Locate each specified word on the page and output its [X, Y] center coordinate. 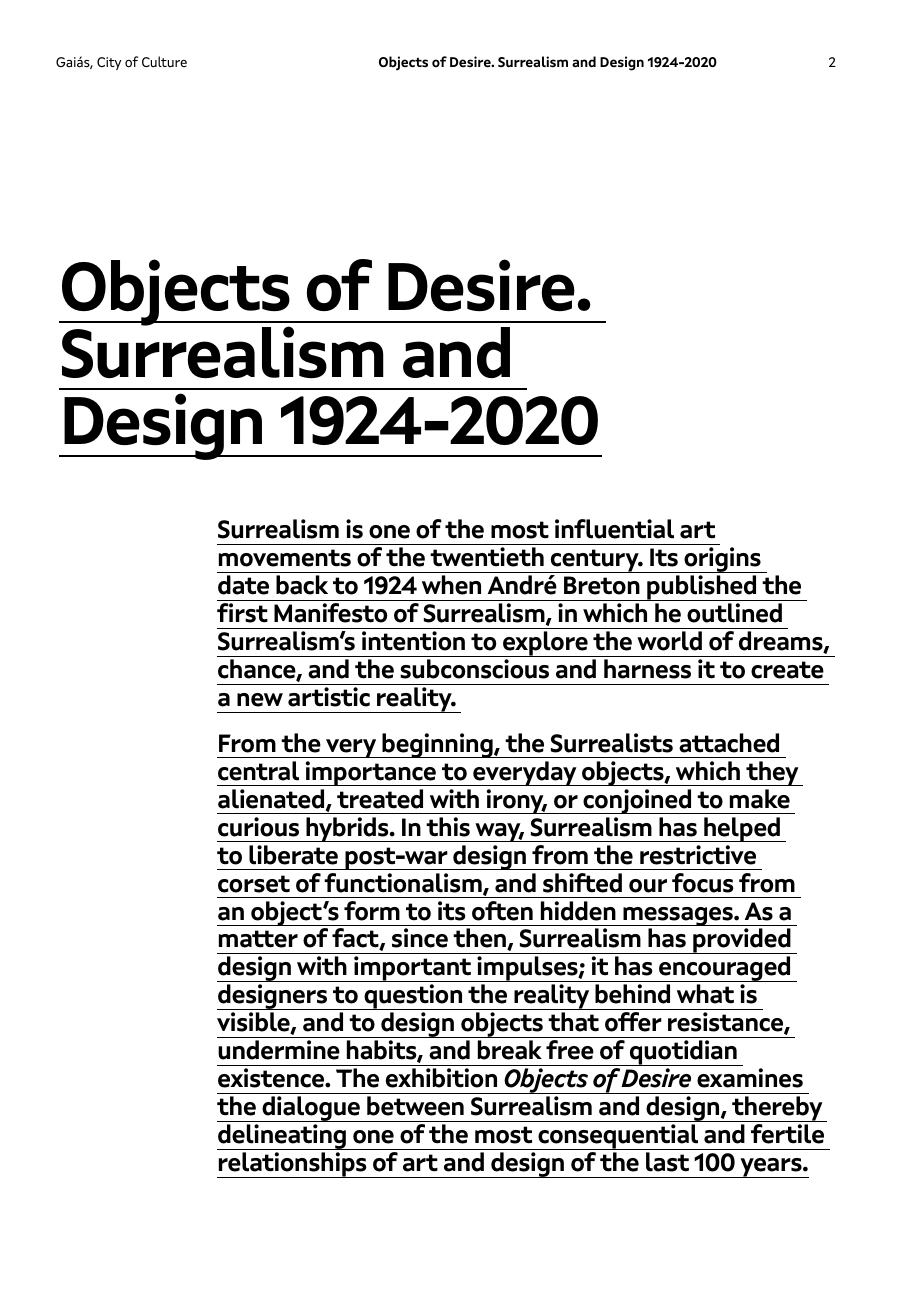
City [109, 63]
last [667, 1162]
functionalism [404, 884]
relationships [293, 1165]
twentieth [487, 557]
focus [703, 883]
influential [614, 529]
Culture [164, 61]
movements [285, 558]
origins [722, 560]
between [415, 1106]
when [451, 585]
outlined [734, 613]
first [242, 613]
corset [254, 884]
